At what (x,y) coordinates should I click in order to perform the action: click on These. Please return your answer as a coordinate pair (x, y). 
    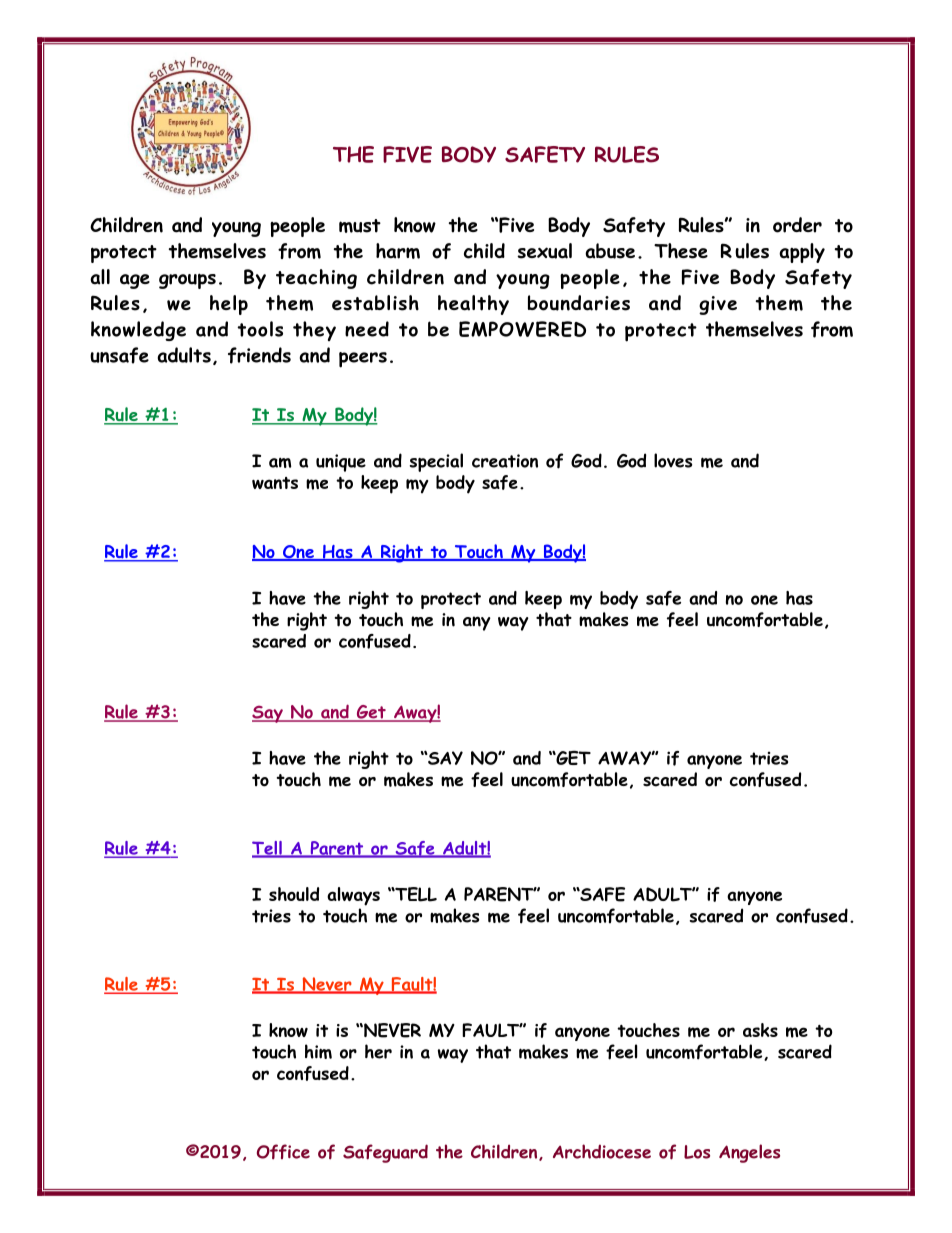
    Looking at the image, I should click on (681, 251).
